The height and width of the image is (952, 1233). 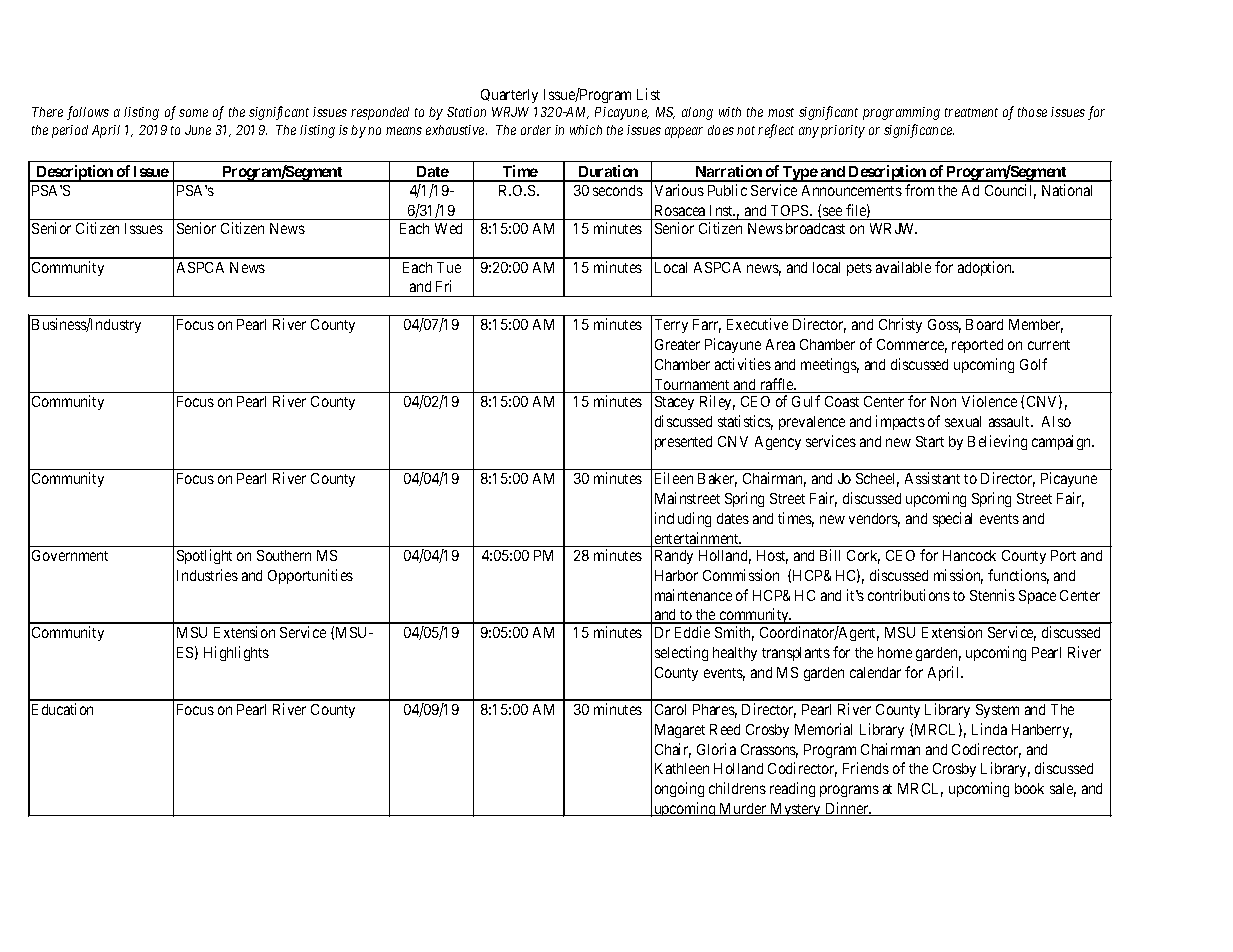 I want to click on Spotlight, so click(x=204, y=556).
